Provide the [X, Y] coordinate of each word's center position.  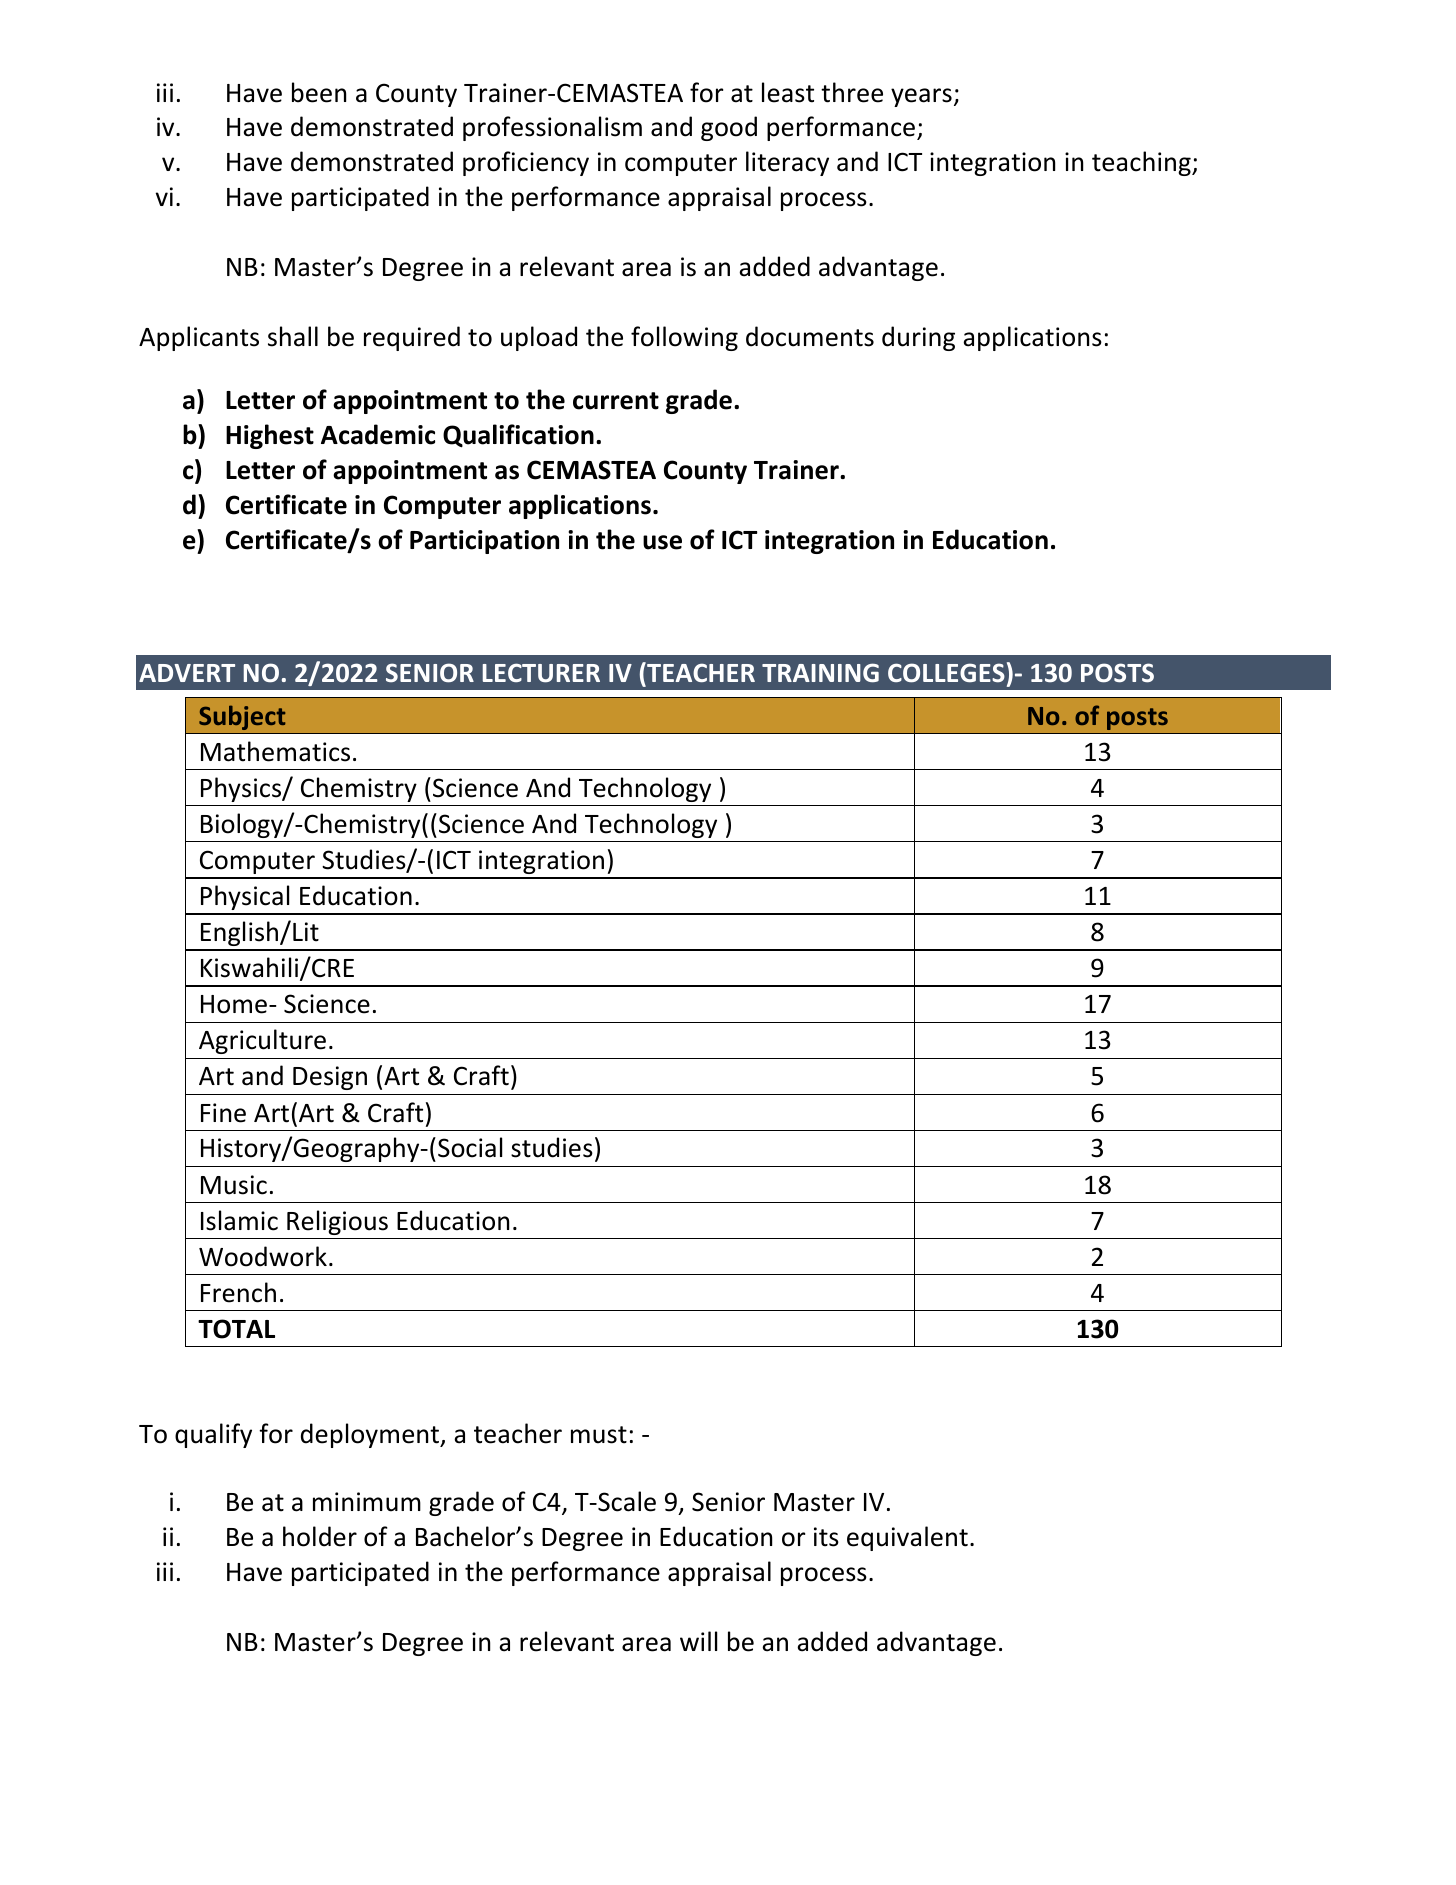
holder [320, 1536]
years [921, 97]
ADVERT [187, 673]
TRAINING [820, 673]
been [319, 92]
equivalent [907, 1538]
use [662, 542]
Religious [337, 1222]
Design [330, 1078]
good [729, 128]
